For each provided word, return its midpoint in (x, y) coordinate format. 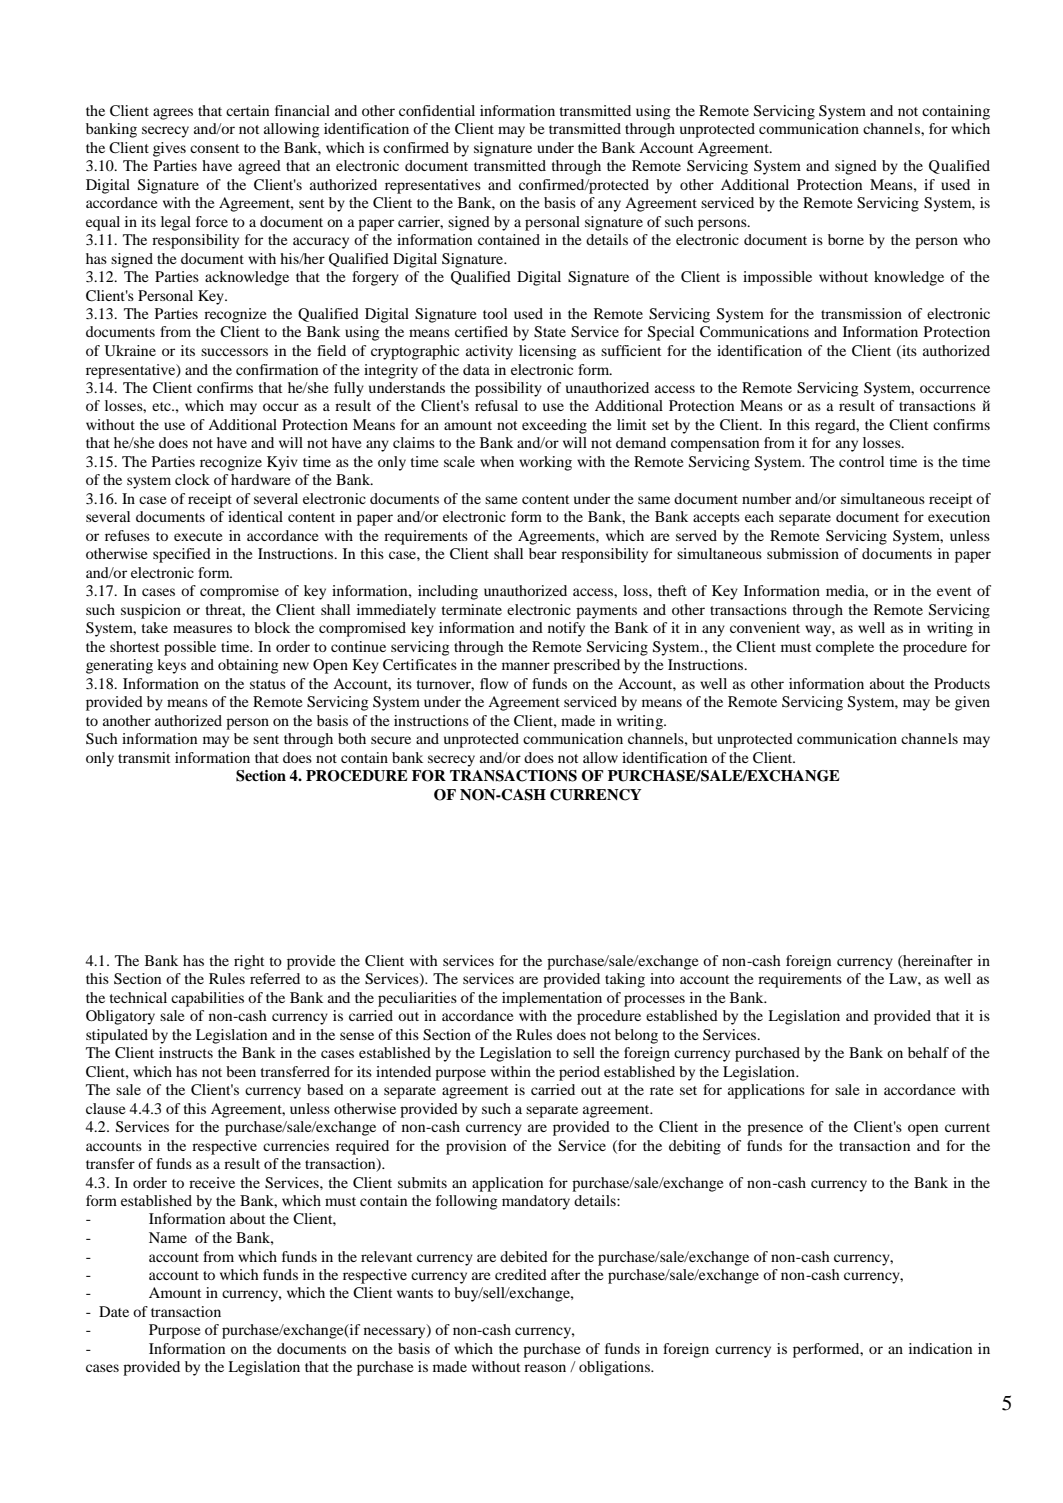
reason (545, 1368)
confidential (437, 110)
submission (803, 553)
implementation (552, 999)
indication (940, 1348)
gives (169, 149)
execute (198, 536)
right (249, 962)
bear (543, 553)
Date (114, 1311)
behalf (928, 1052)
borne (846, 239)
